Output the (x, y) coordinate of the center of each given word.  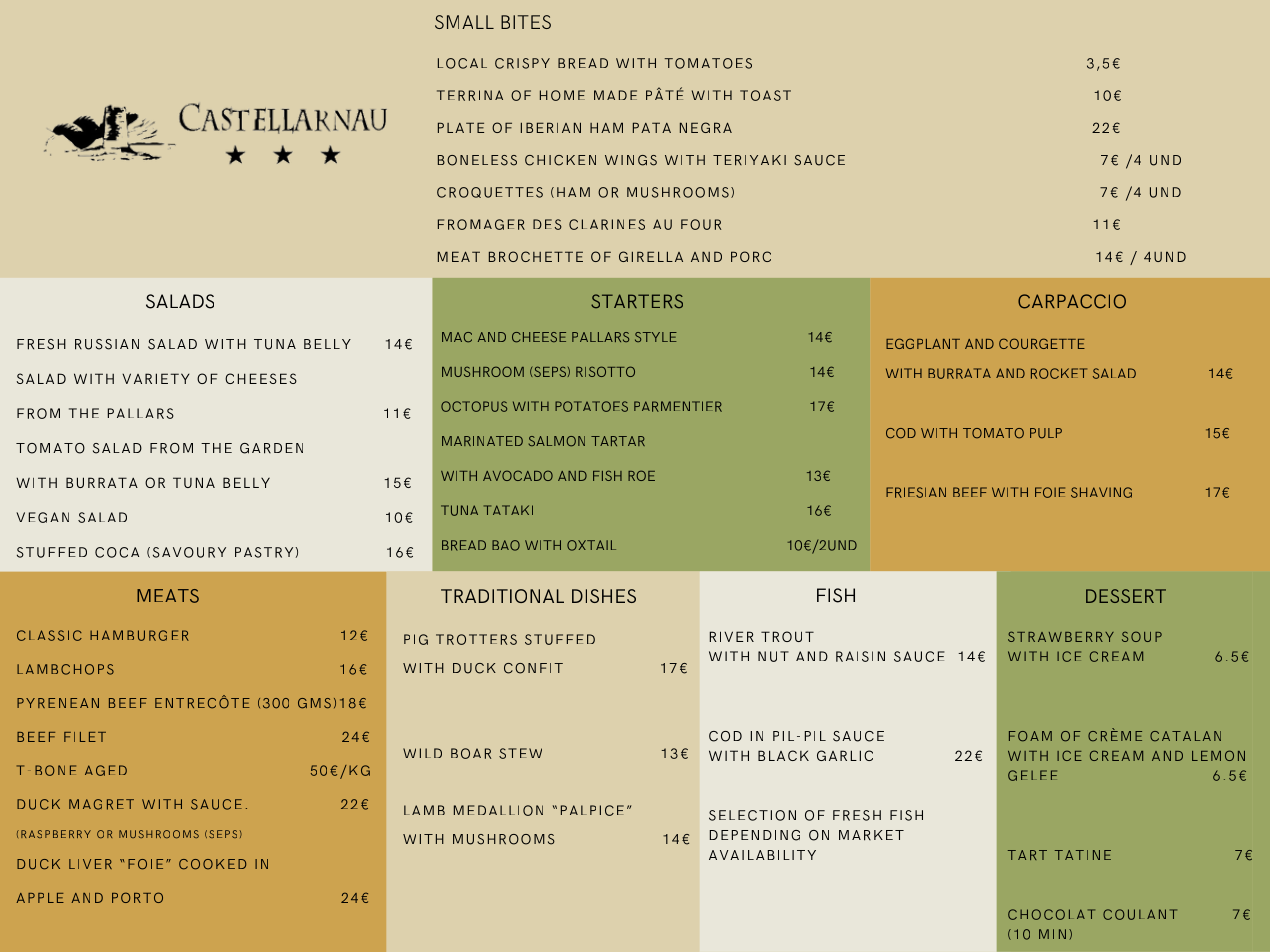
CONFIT (533, 668)
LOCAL (462, 63)
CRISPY (522, 63)
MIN (1052, 934)
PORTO (137, 897)
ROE (641, 475)
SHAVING (1101, 492)
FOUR (701, 224)
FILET (85, 737)
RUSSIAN (107, 344)
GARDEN (271, 448)
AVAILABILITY (762, 855)
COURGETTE (1042, 343)
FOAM (1030, 736)
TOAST (765, 95)
